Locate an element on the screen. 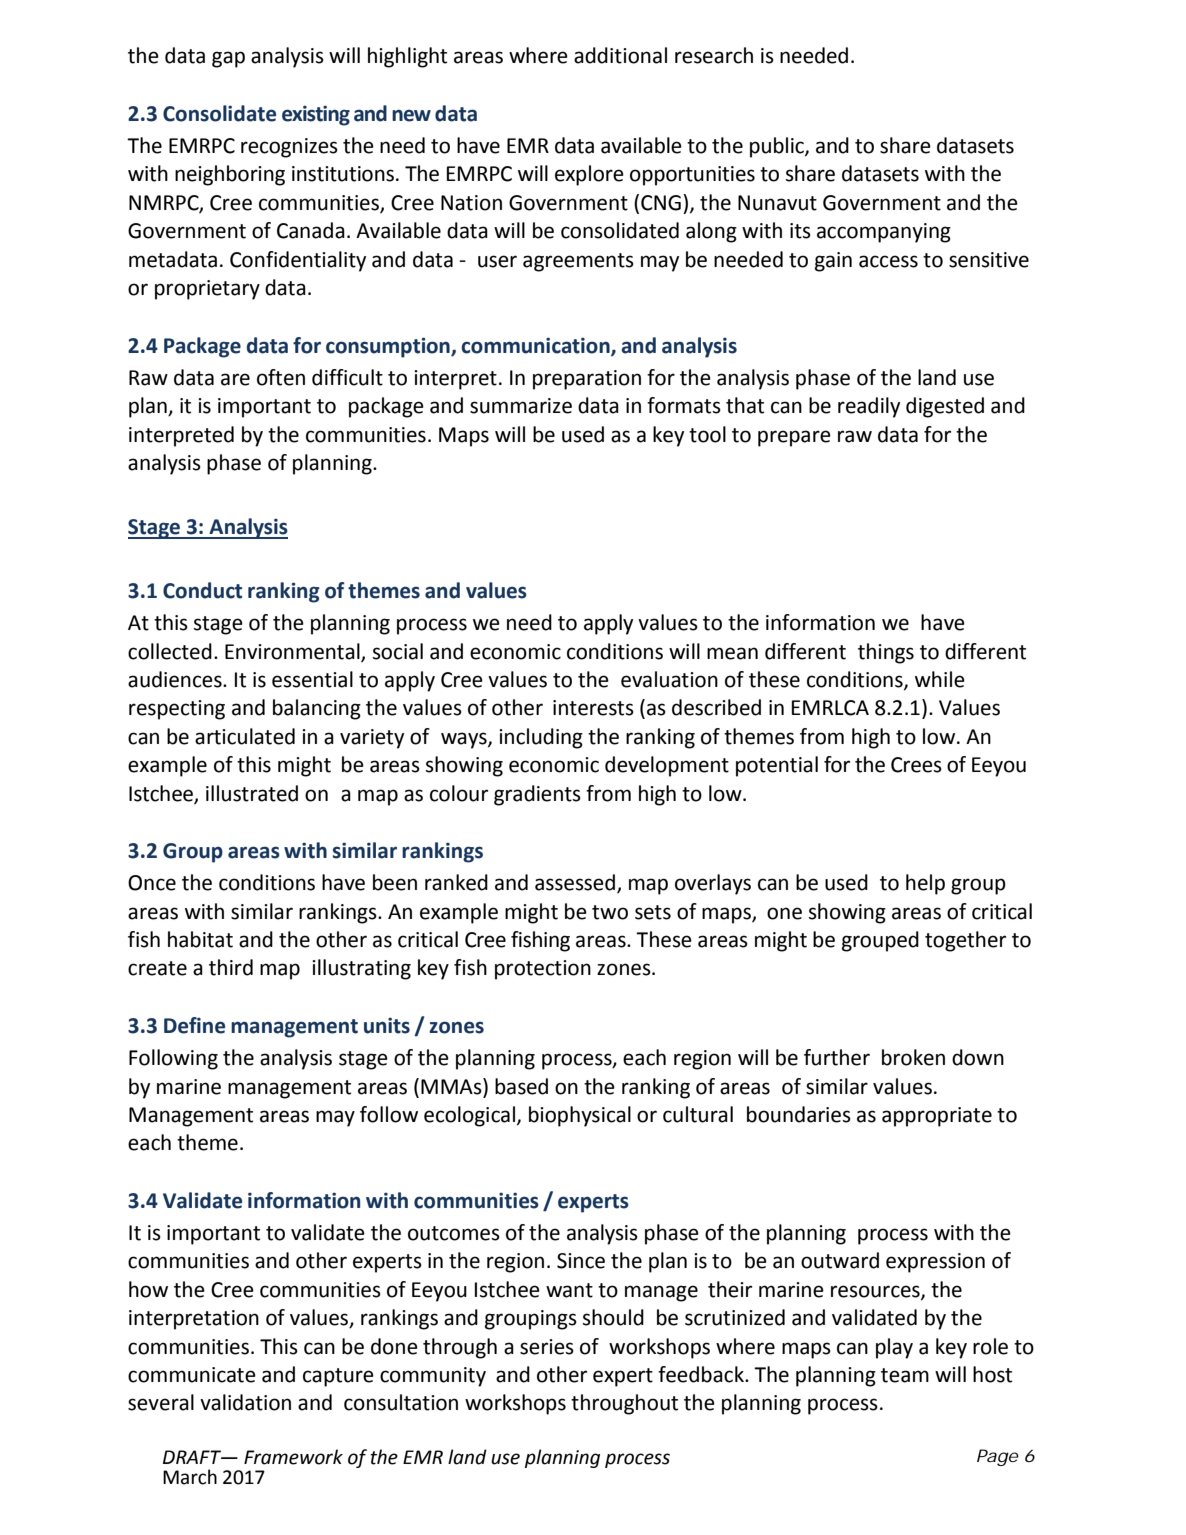 This screenshot has height=1535, width=1186. series is located at coordinates (547, 1347).
